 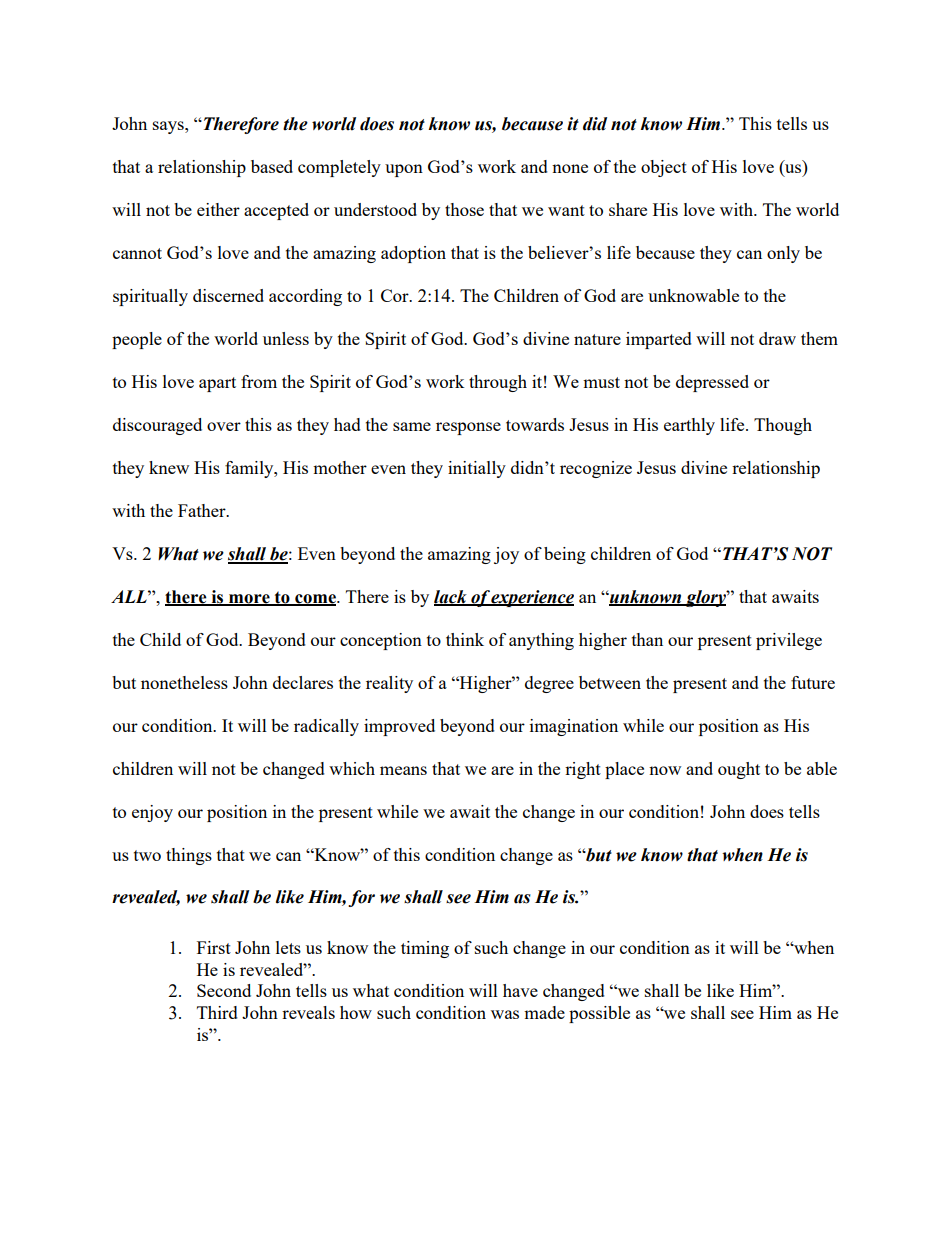 I want to click on possible, so click(x=599, y=1014).
